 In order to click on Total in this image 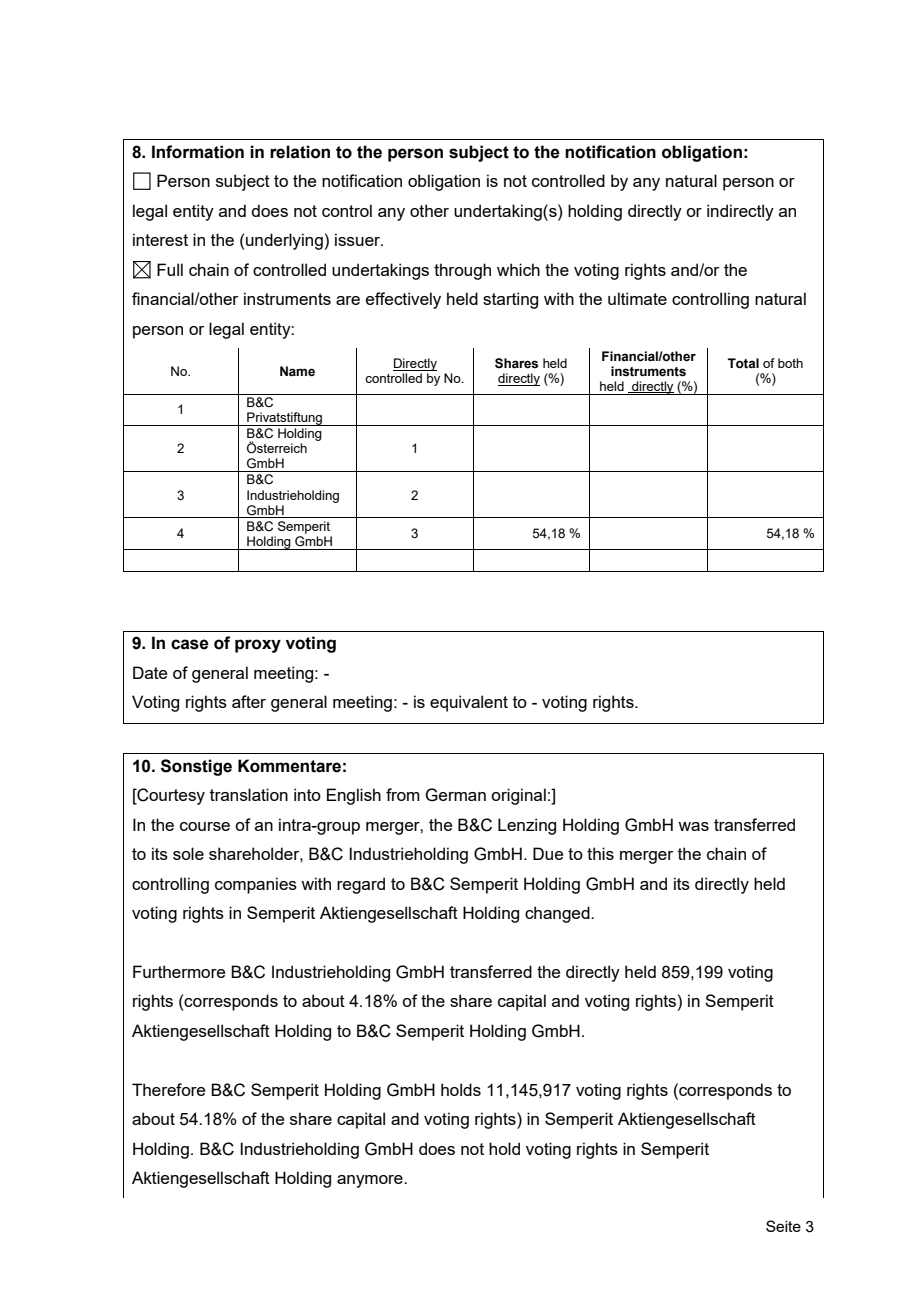, I will do `click(743, 363)`.
